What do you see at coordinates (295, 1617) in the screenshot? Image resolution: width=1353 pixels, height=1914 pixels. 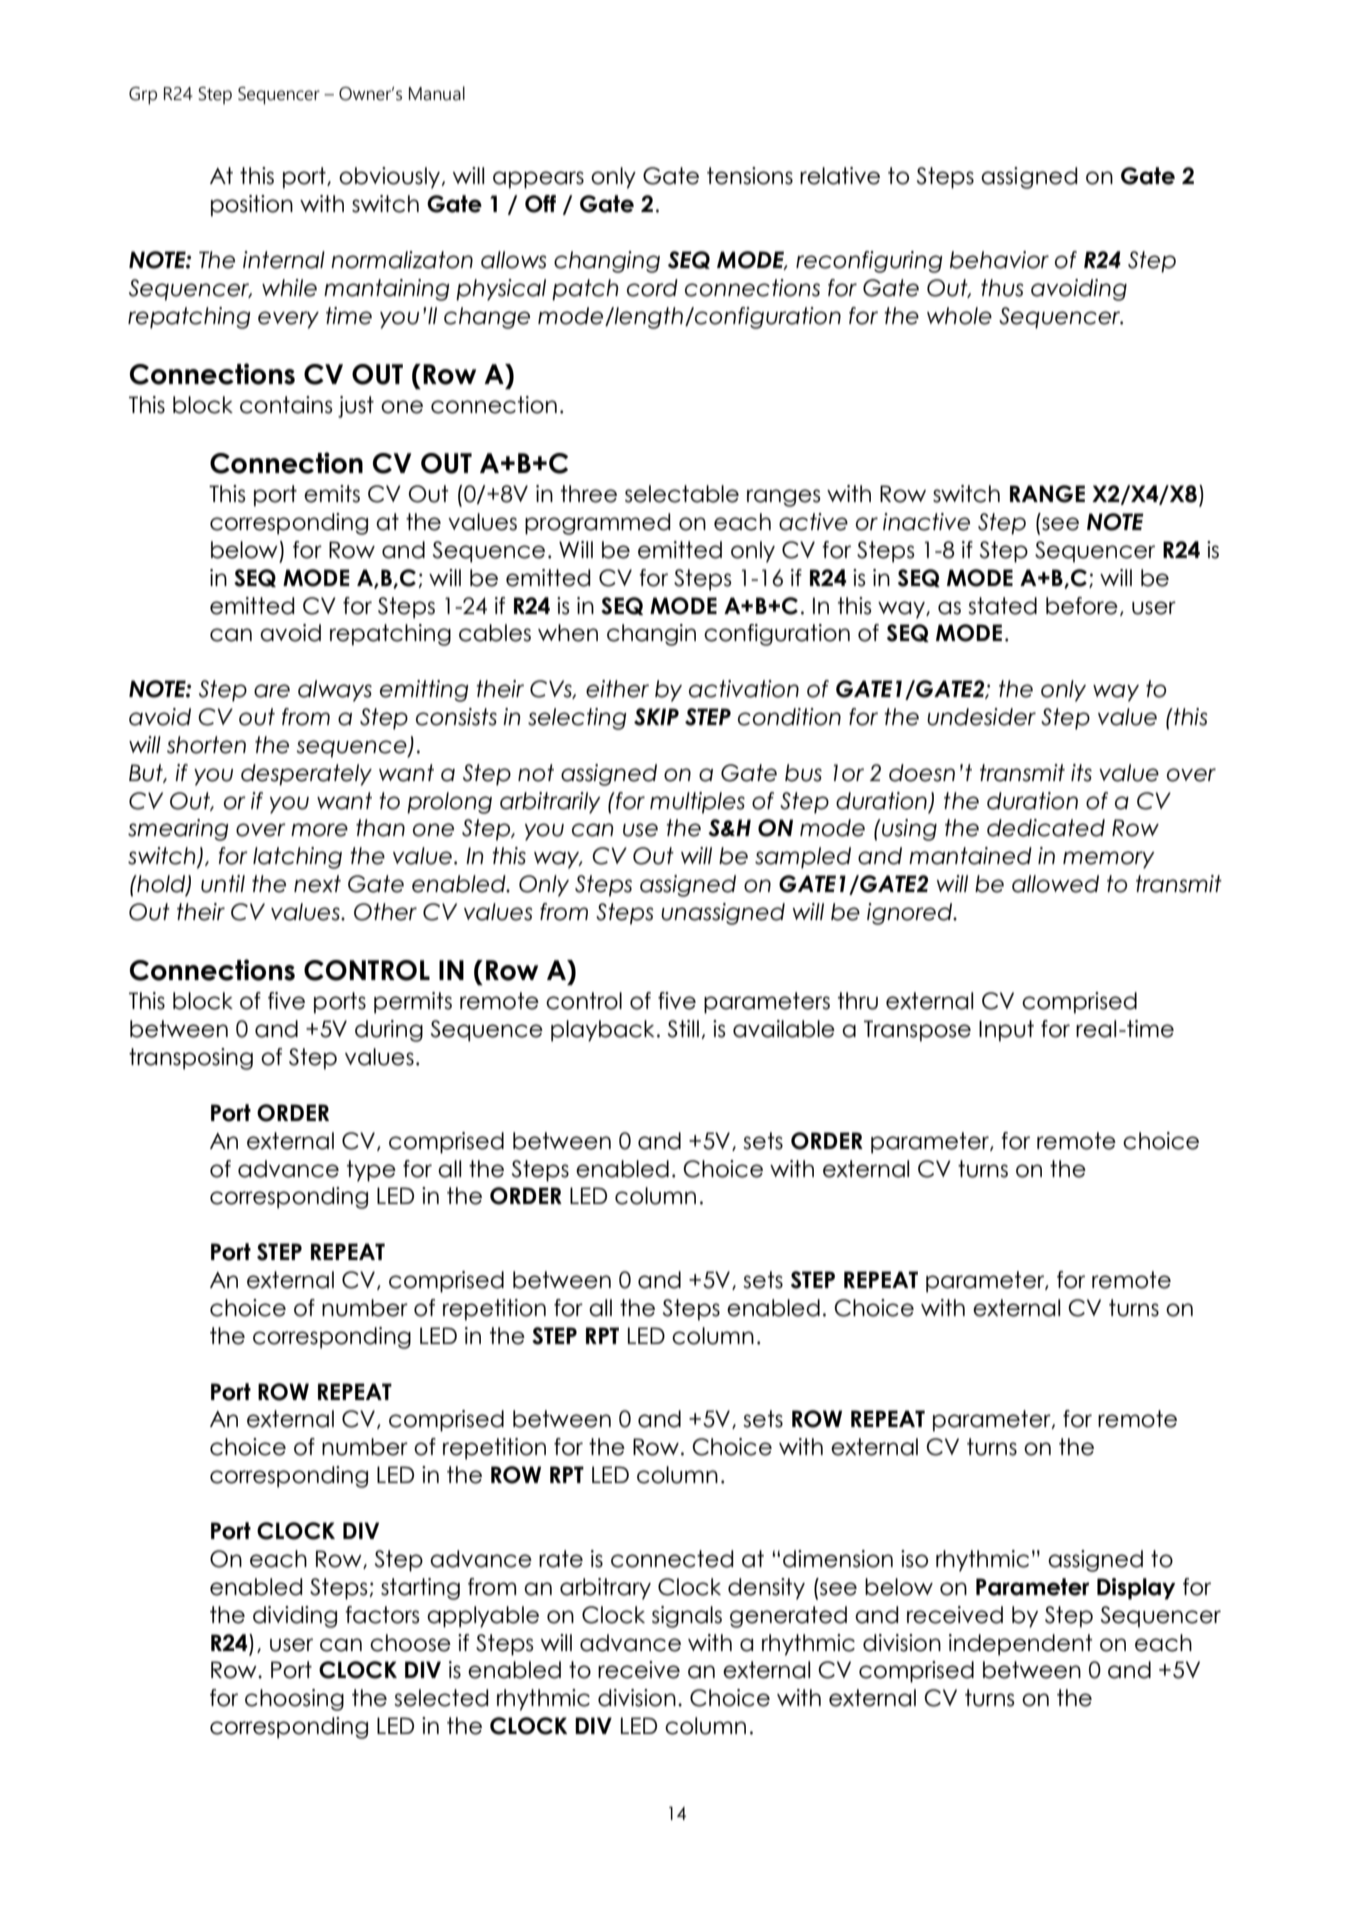 I see `dividing` at bounding box center [295, 1617].
